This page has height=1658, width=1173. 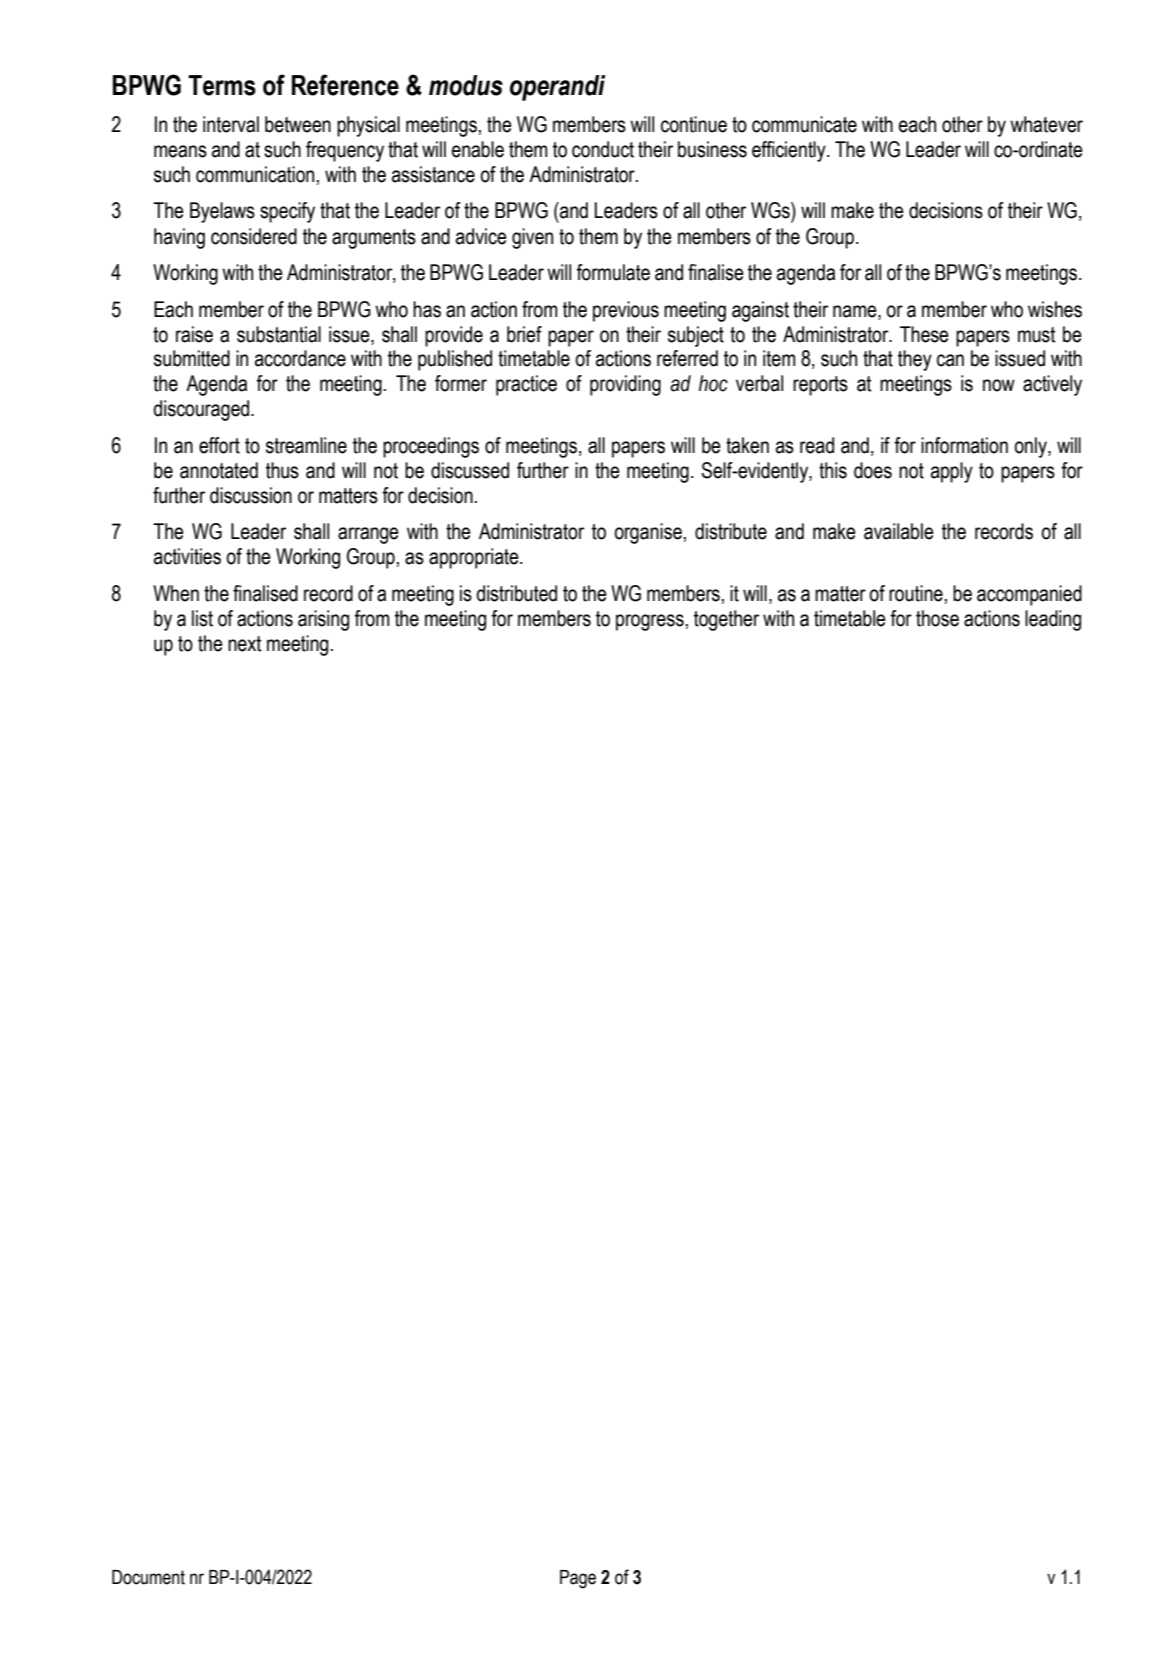 I want to click on conduct, so click(x=603, y=149).
